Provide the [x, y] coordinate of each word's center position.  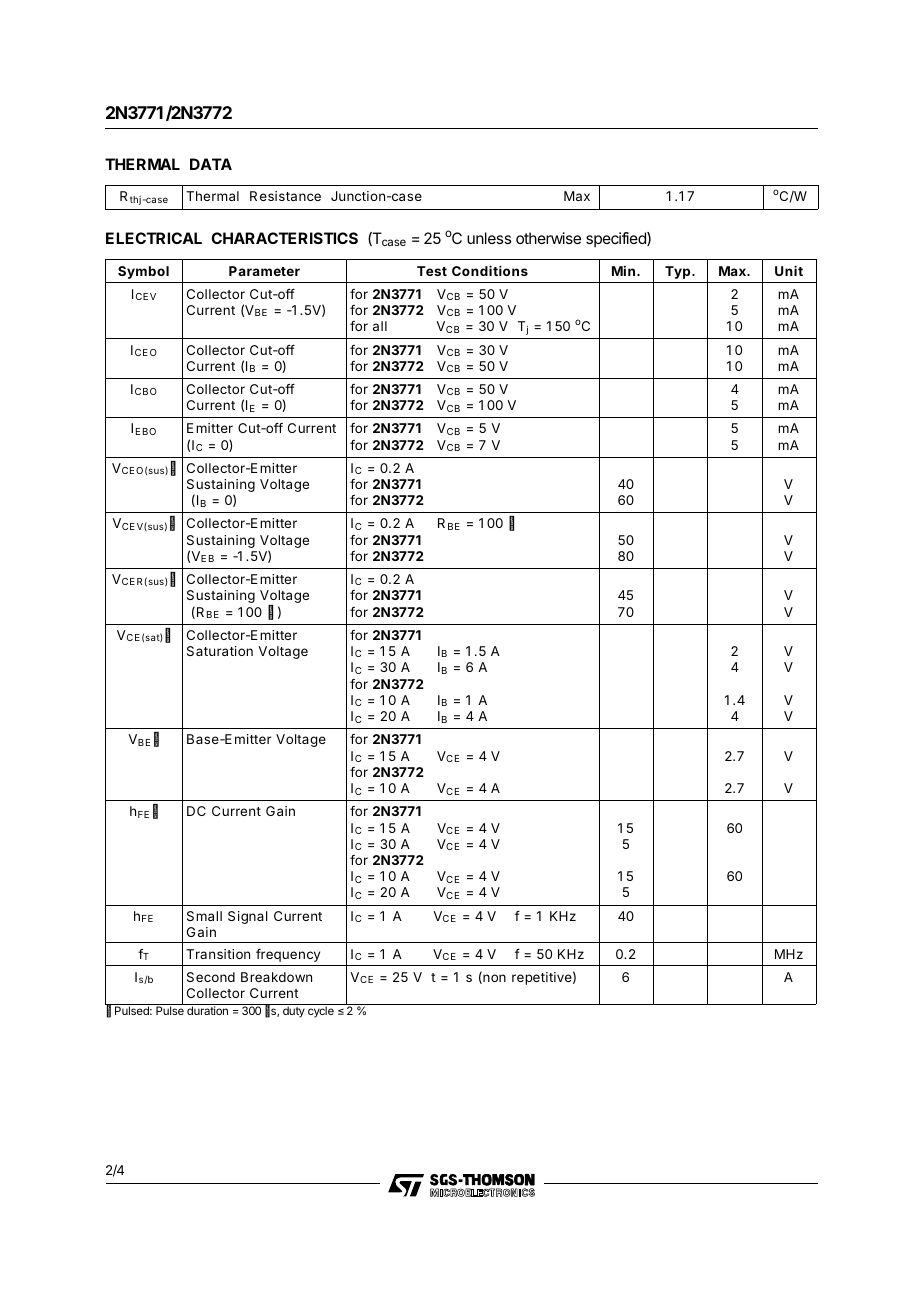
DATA [211, 164]
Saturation [220, 651]
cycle [321, 1011]
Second [211, 977]
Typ [679, 272]
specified [617, 239]
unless [489, 238]
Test [432, 271]
